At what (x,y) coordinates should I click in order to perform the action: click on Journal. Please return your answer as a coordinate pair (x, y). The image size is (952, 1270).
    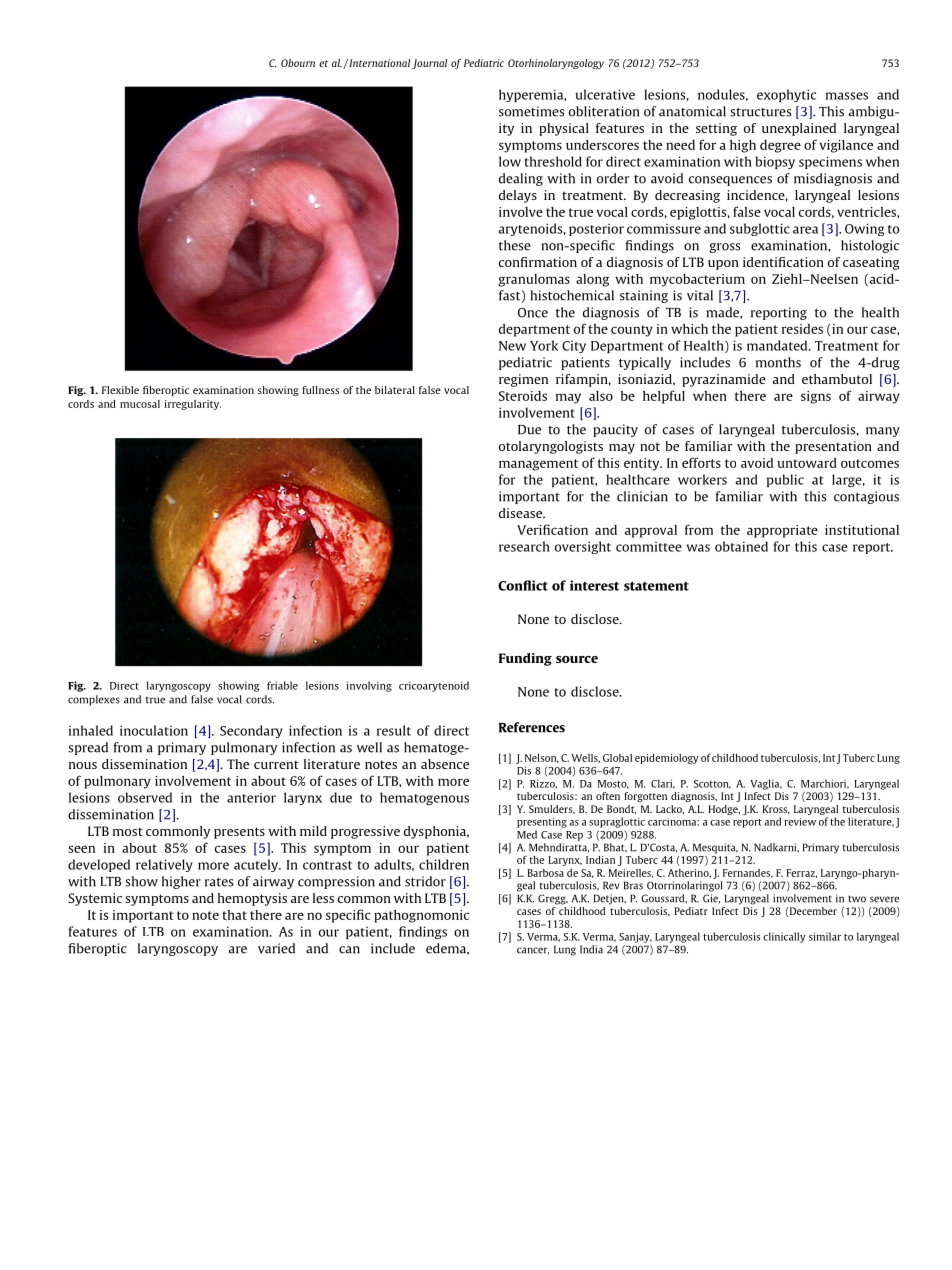
    Looking at the image, I should click on (429, 64).
